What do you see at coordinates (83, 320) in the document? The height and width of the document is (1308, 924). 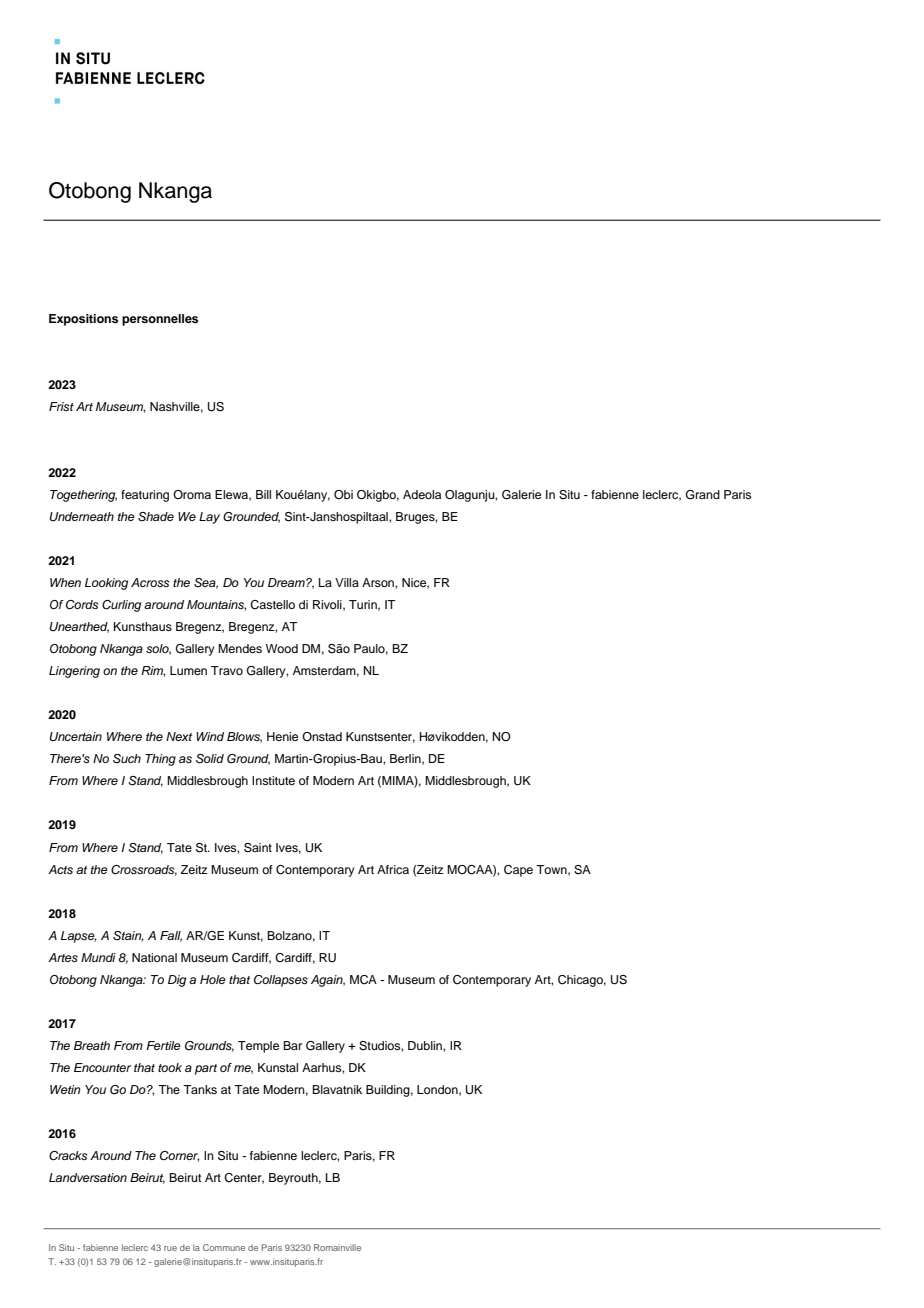 I see `Expositions` at bounding box center [83, 320].
